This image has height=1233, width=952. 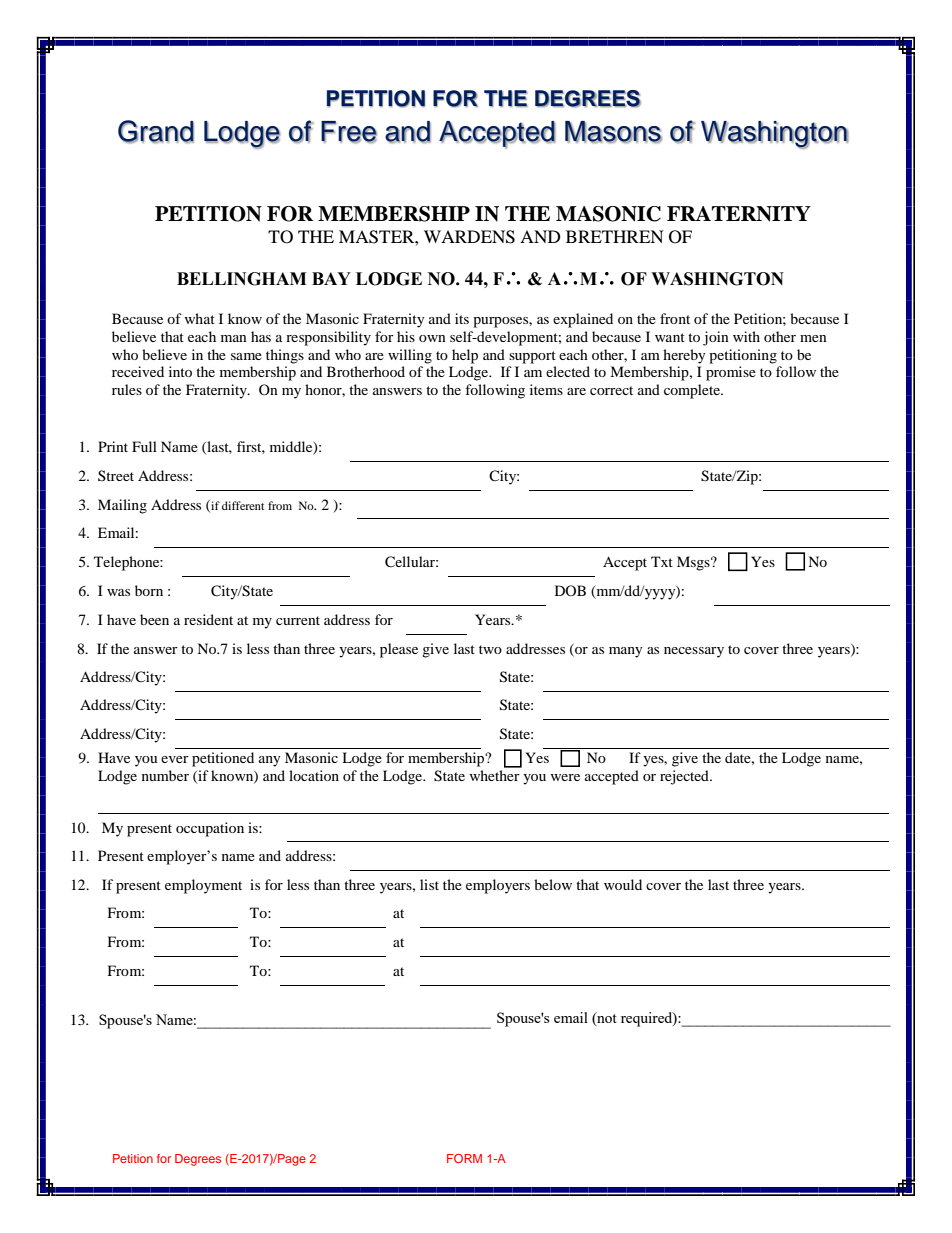 What do you see at coordinates (156, 131) in the image?
I see `Grand` at bounding box center [156, 131].
